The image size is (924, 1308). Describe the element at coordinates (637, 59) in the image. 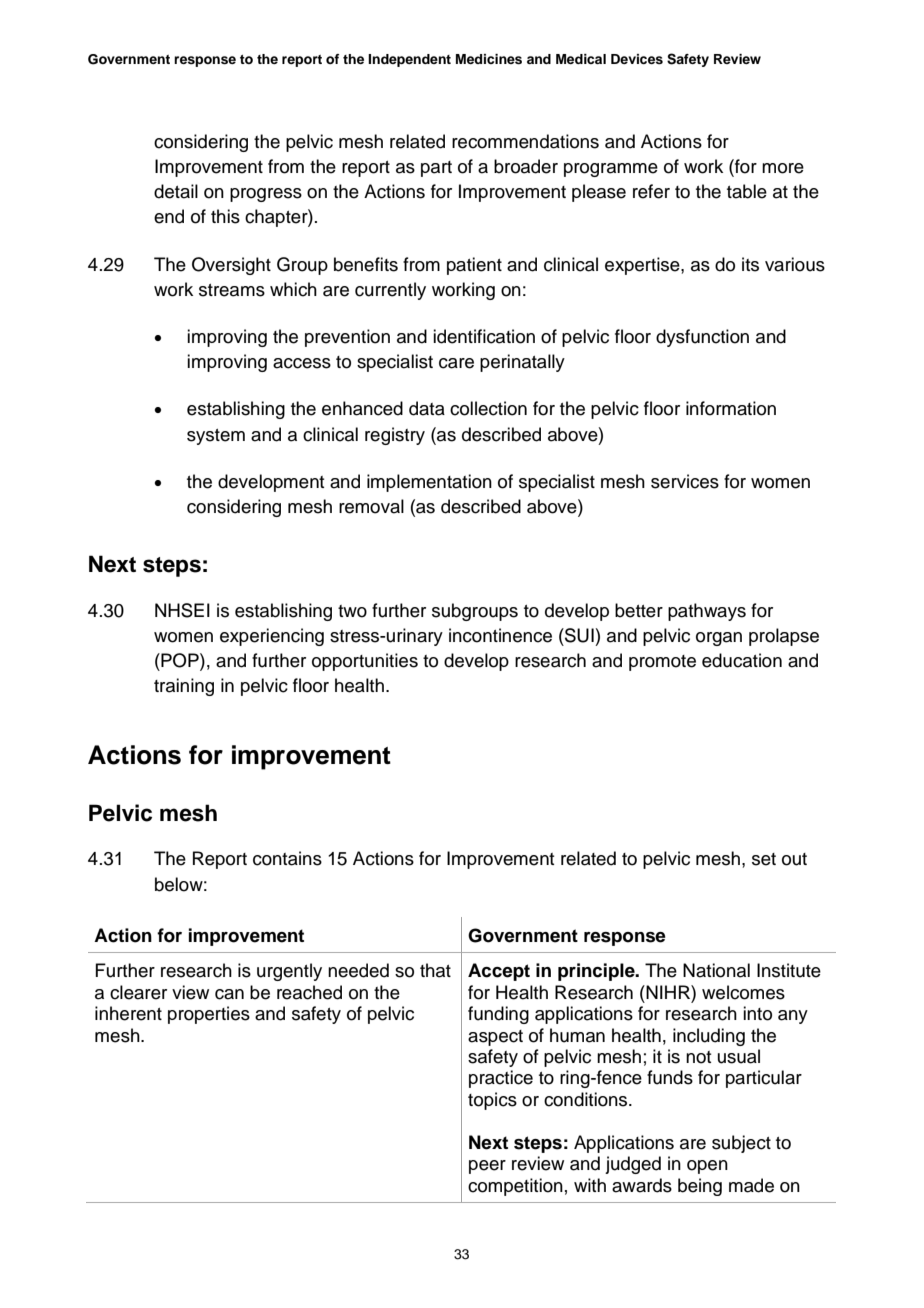

I see `Devices` at that location.
